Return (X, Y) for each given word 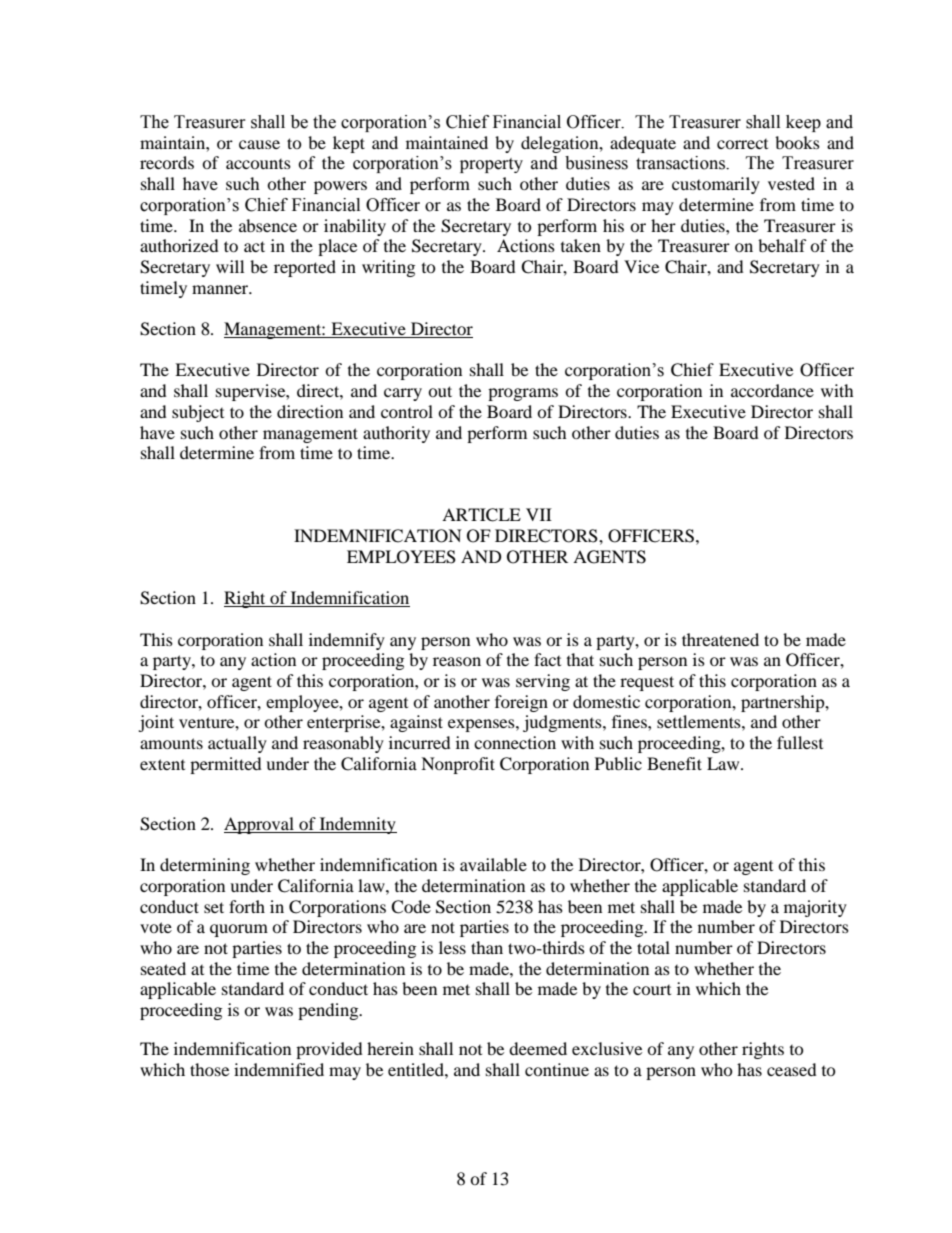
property (491, 165)
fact (547, 659)
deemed (538, 1048)
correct (742, 144)
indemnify (347, 641)
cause (259, 144)
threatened (720, 639)
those (209, 1069)
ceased (792, 1069)
